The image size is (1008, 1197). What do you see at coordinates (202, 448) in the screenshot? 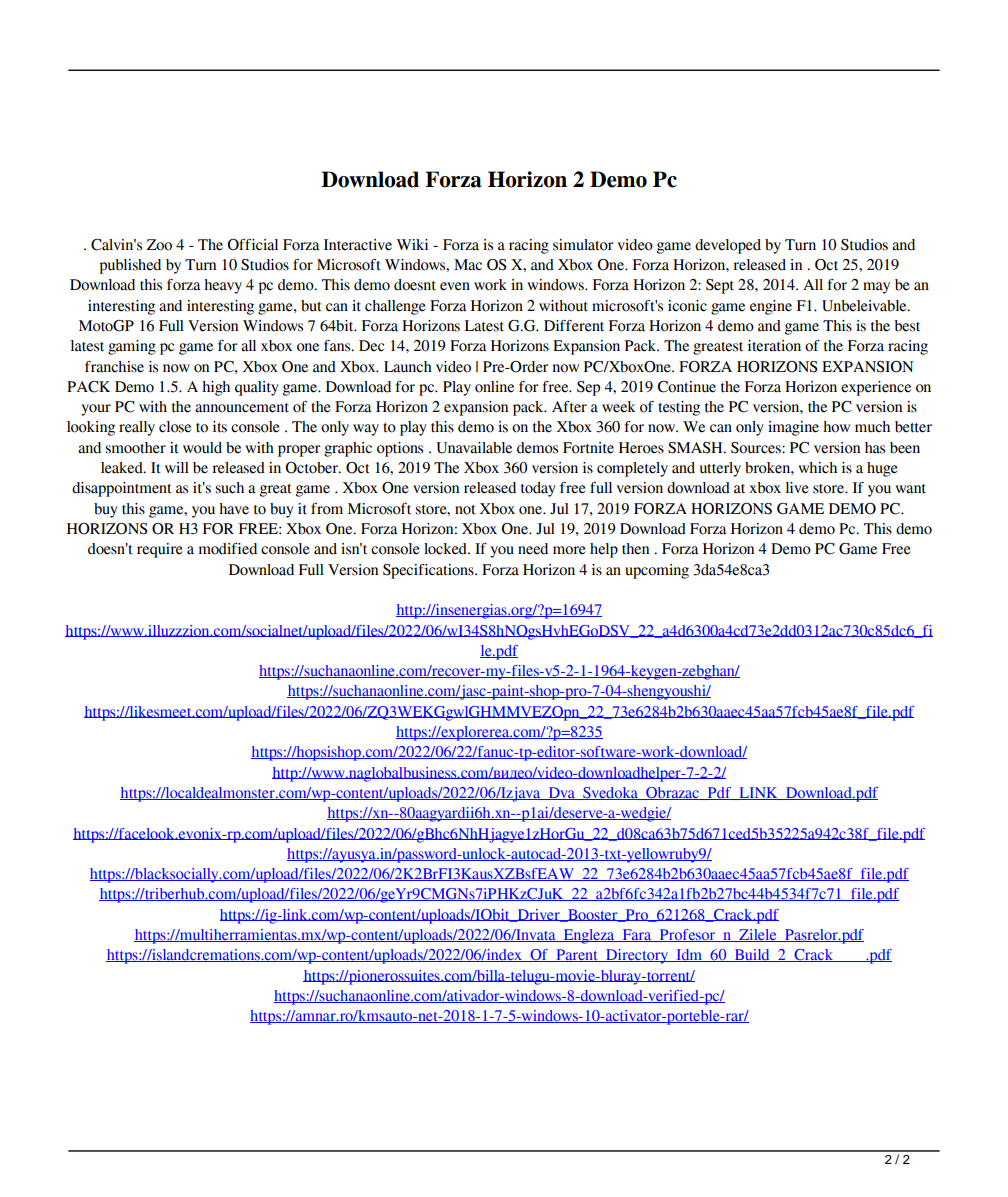
I see `would` at bounding box center [202, 448].
